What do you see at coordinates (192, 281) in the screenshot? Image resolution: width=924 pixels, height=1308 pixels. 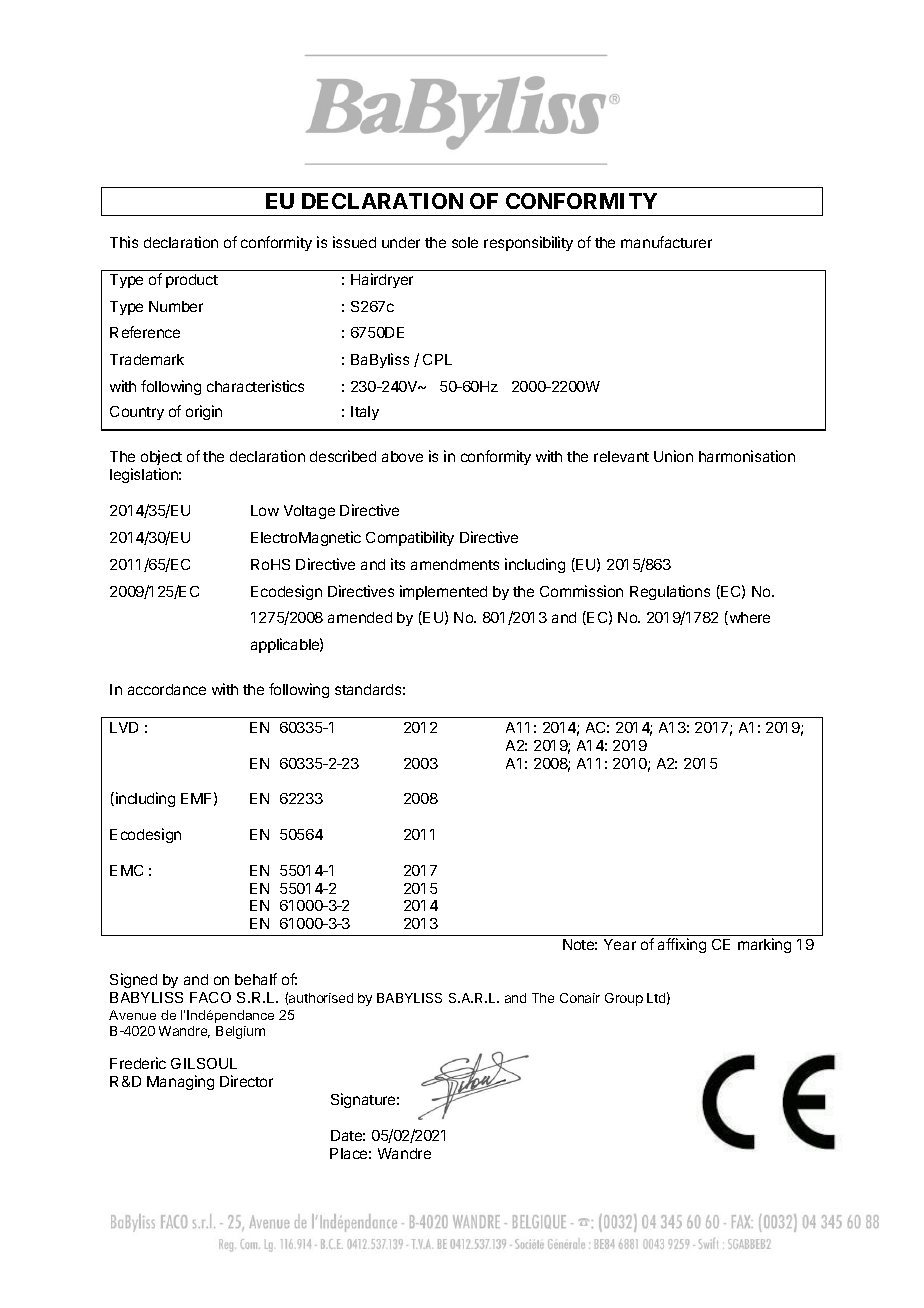 I see `product` at bounding box center [192, 281].
